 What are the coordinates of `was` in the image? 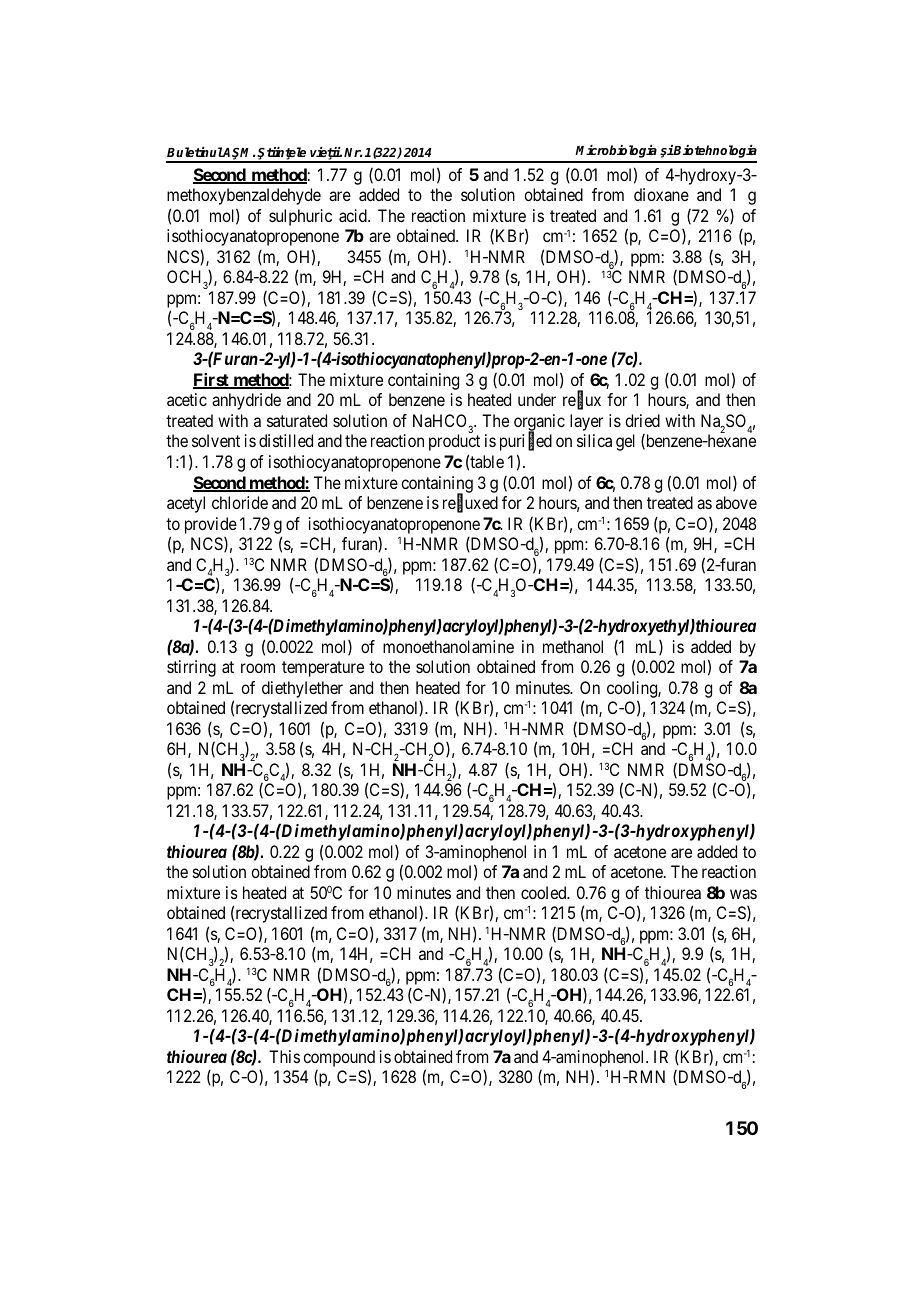 It's located at (743, 894).
